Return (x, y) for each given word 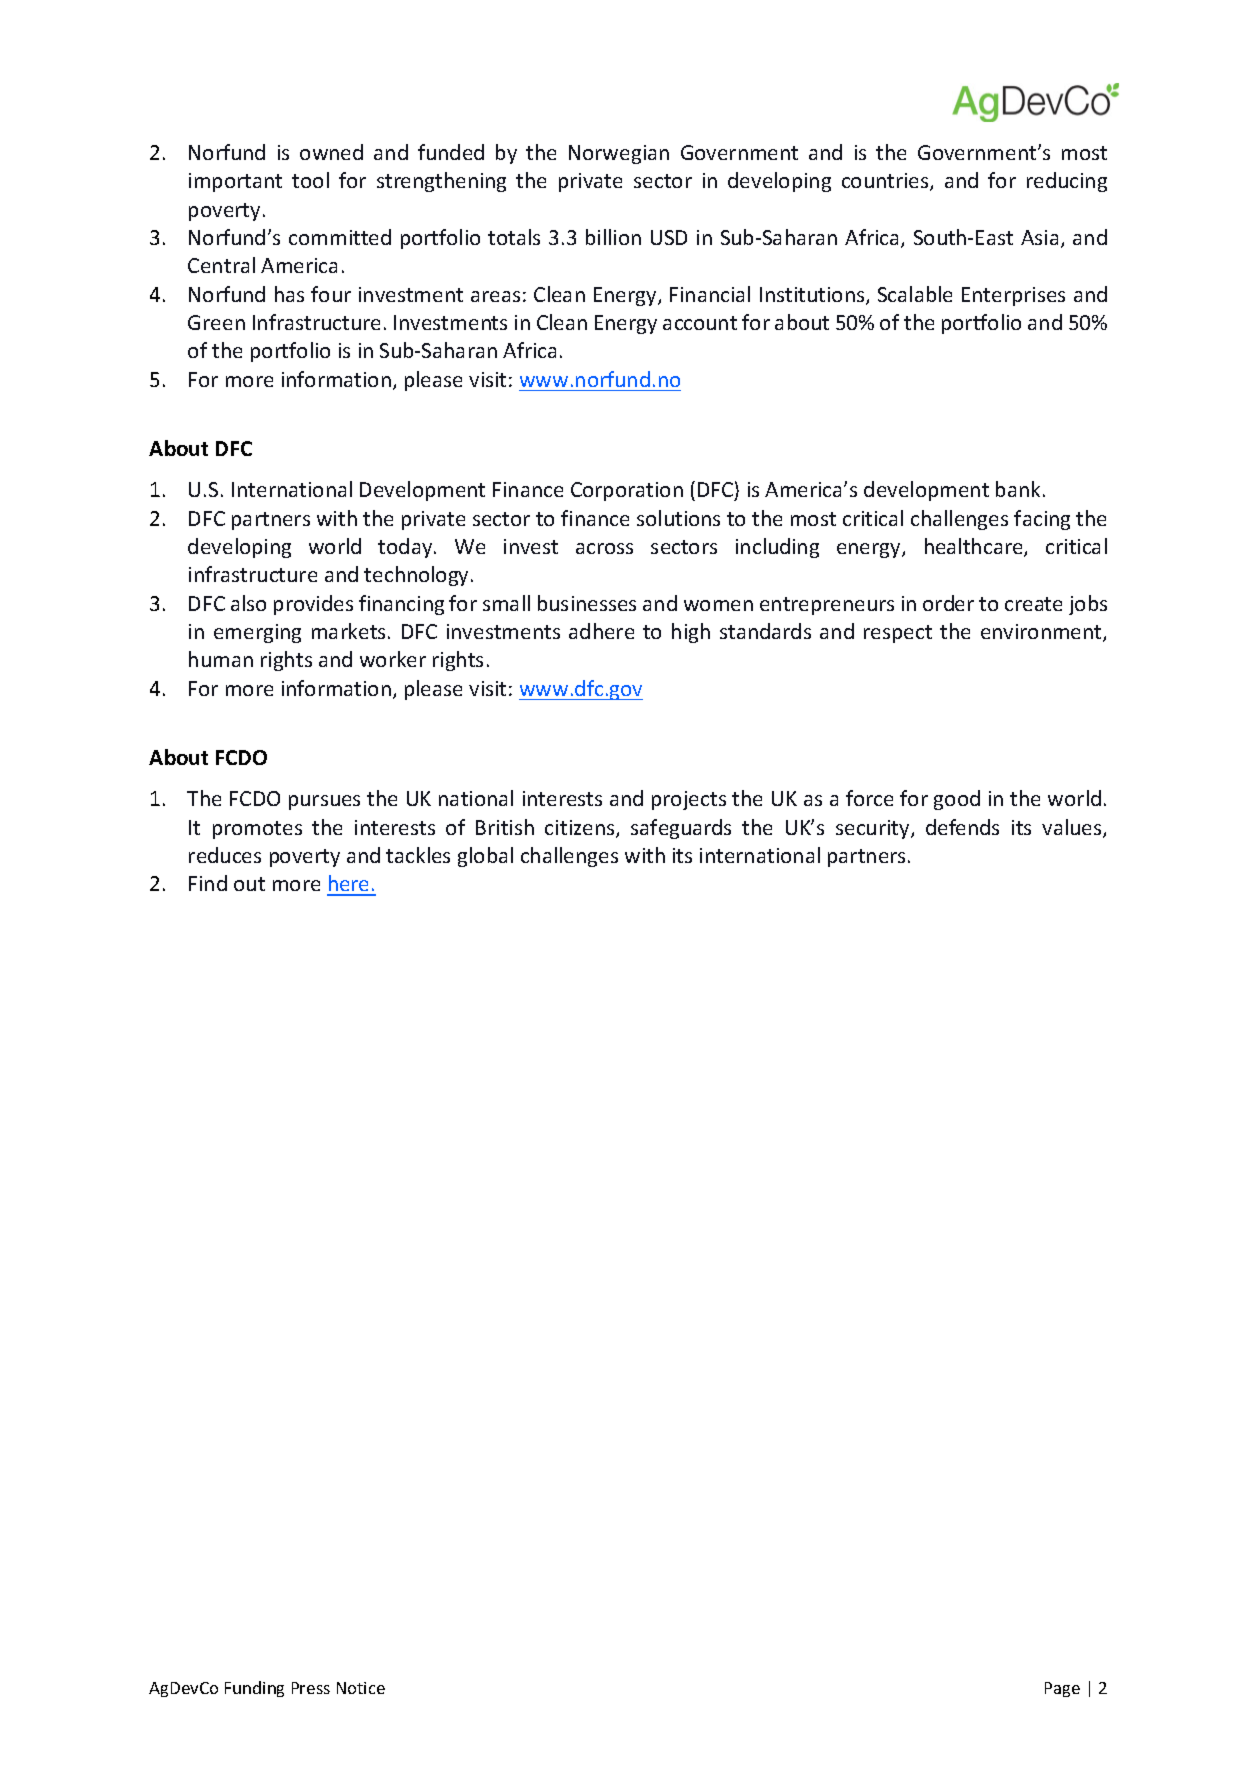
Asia (1039, 237)
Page (1062, 1689)
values (1073, 828)
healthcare (975, 547)
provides (313, 605)
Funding (254, 1689)
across (604, 548)
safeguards (681, 829)
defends (962, 827)
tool (310, 180)
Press (311, 1688)
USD (669, 237)
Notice (361, 1688)
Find (208, 883)
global (485, 857)
